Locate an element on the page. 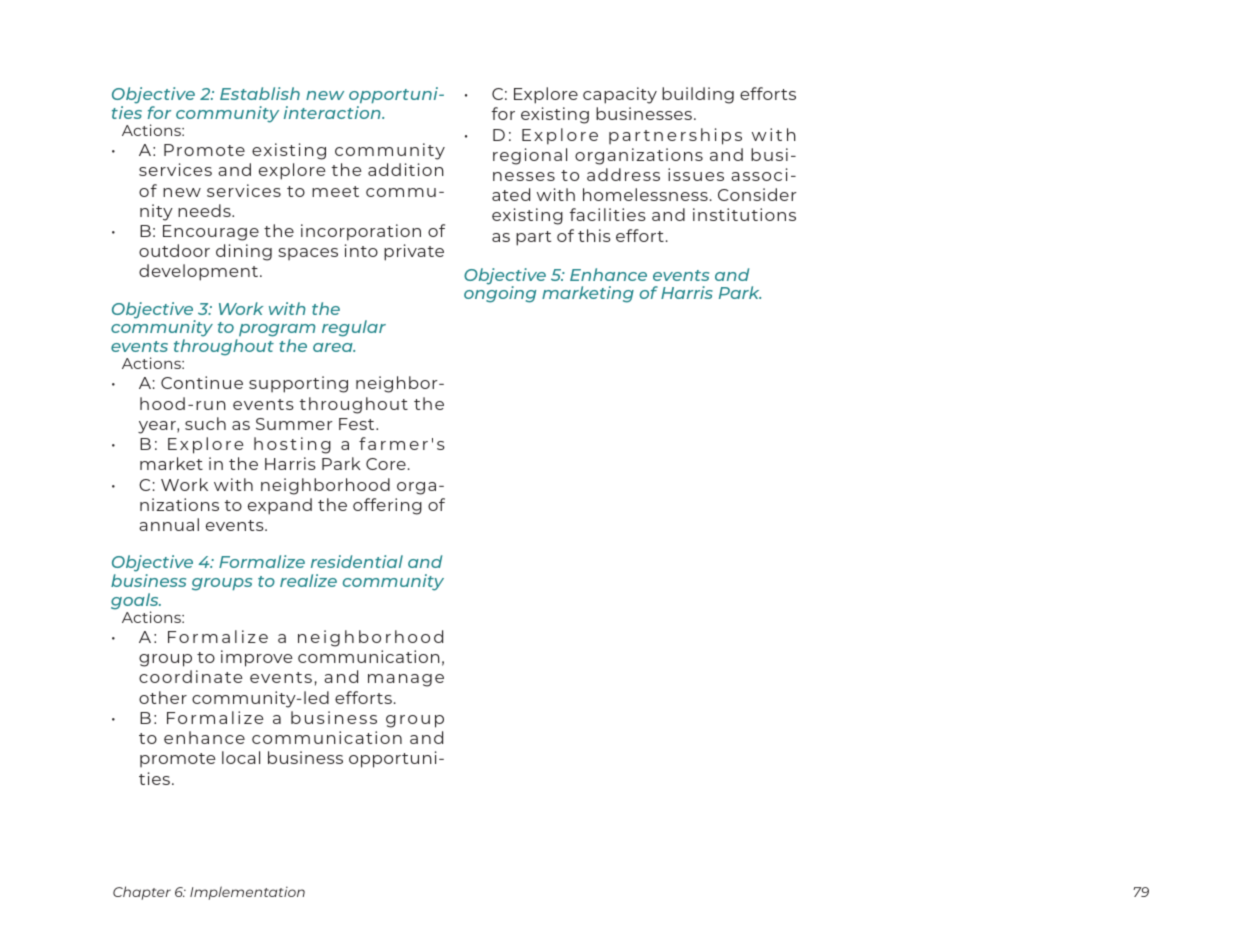 This image has width=1233, height=952. local is located at coordinates (241, 757).
